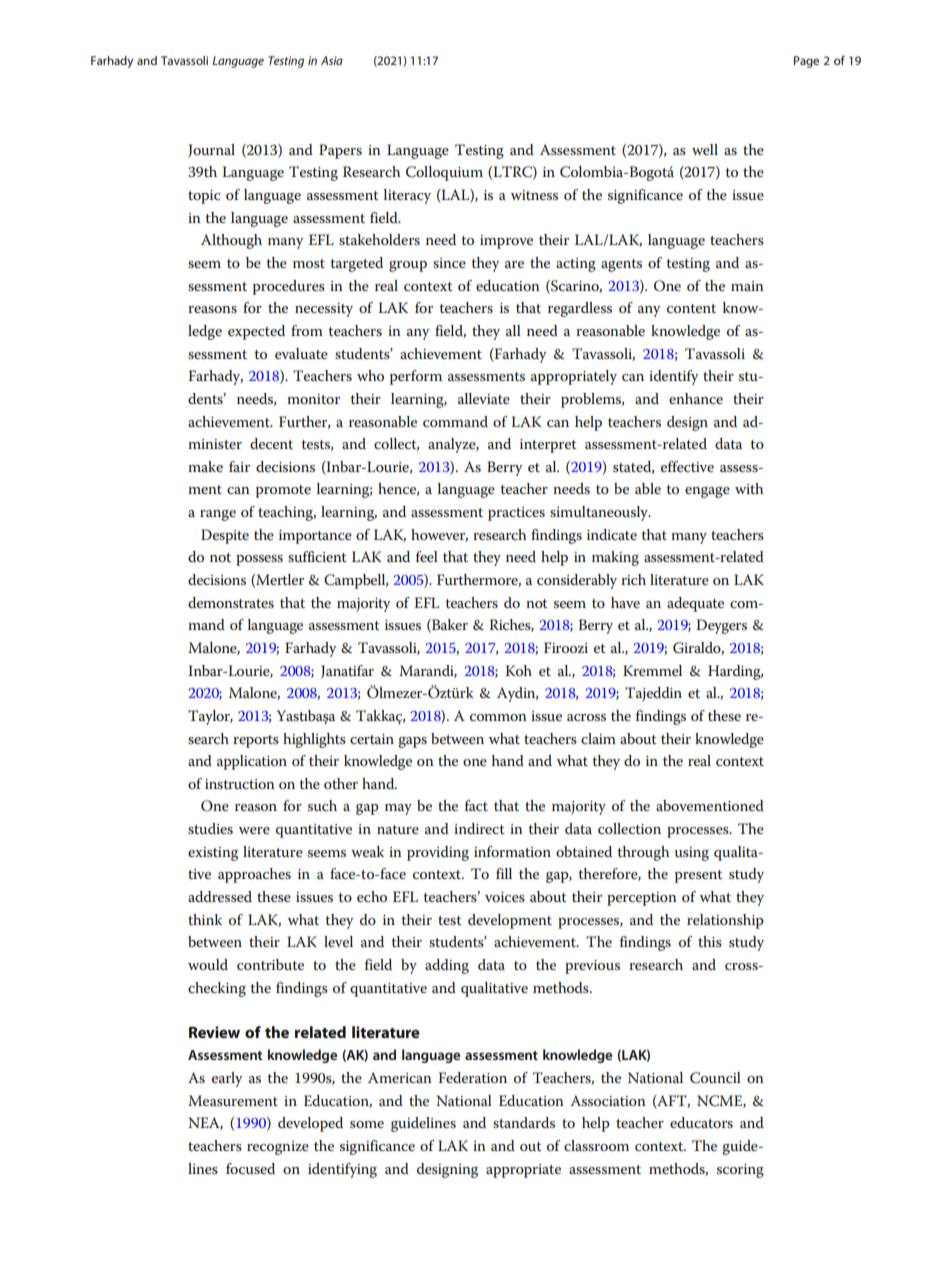 The width and height of the document is (952, 1270). I want to click on recognize, so click(278, 1148).
